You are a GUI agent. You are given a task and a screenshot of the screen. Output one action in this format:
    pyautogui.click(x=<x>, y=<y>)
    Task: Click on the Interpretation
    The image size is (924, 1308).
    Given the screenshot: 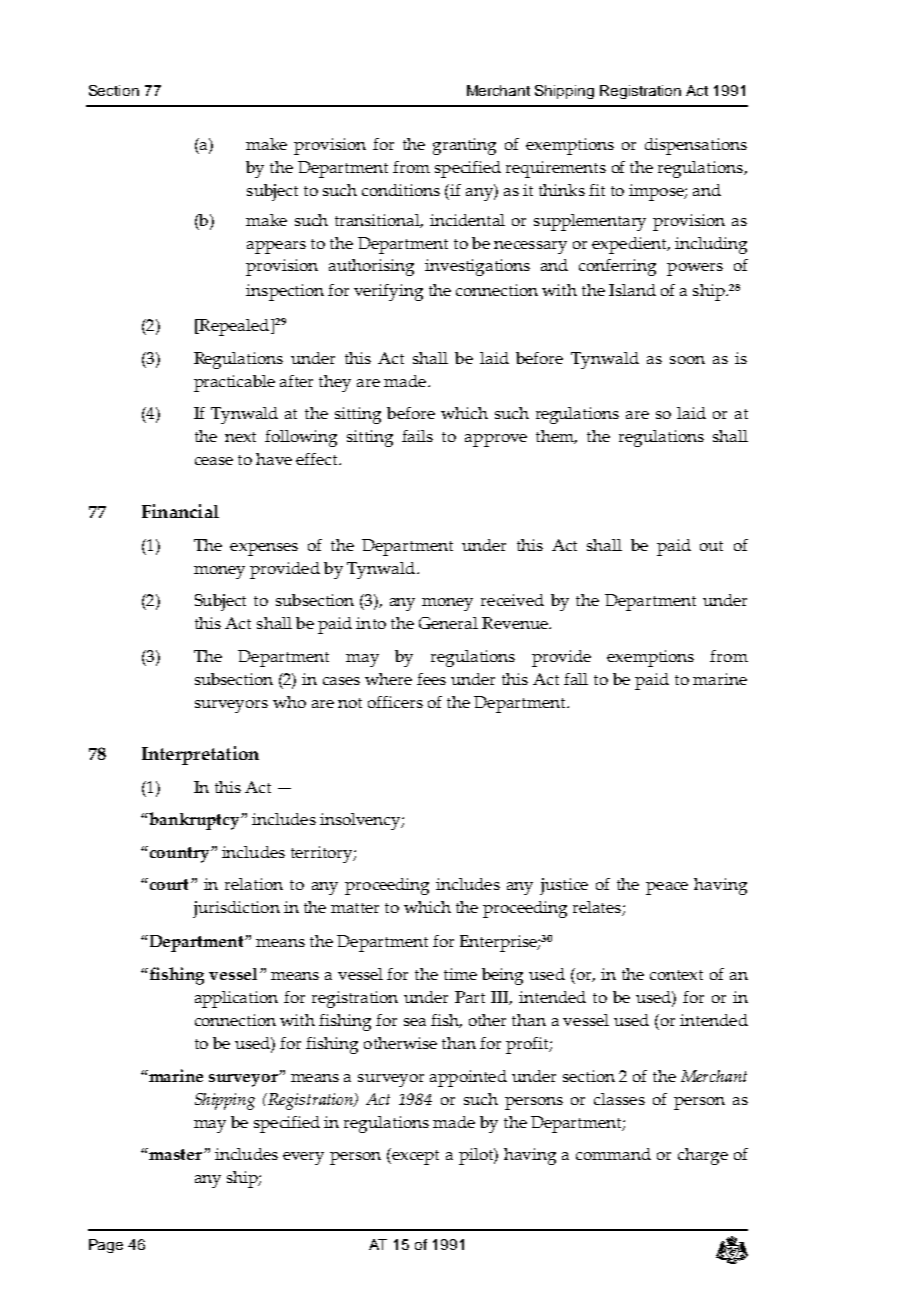 What is the action you would take?
    pyautogui.click(x=200, y=755)
